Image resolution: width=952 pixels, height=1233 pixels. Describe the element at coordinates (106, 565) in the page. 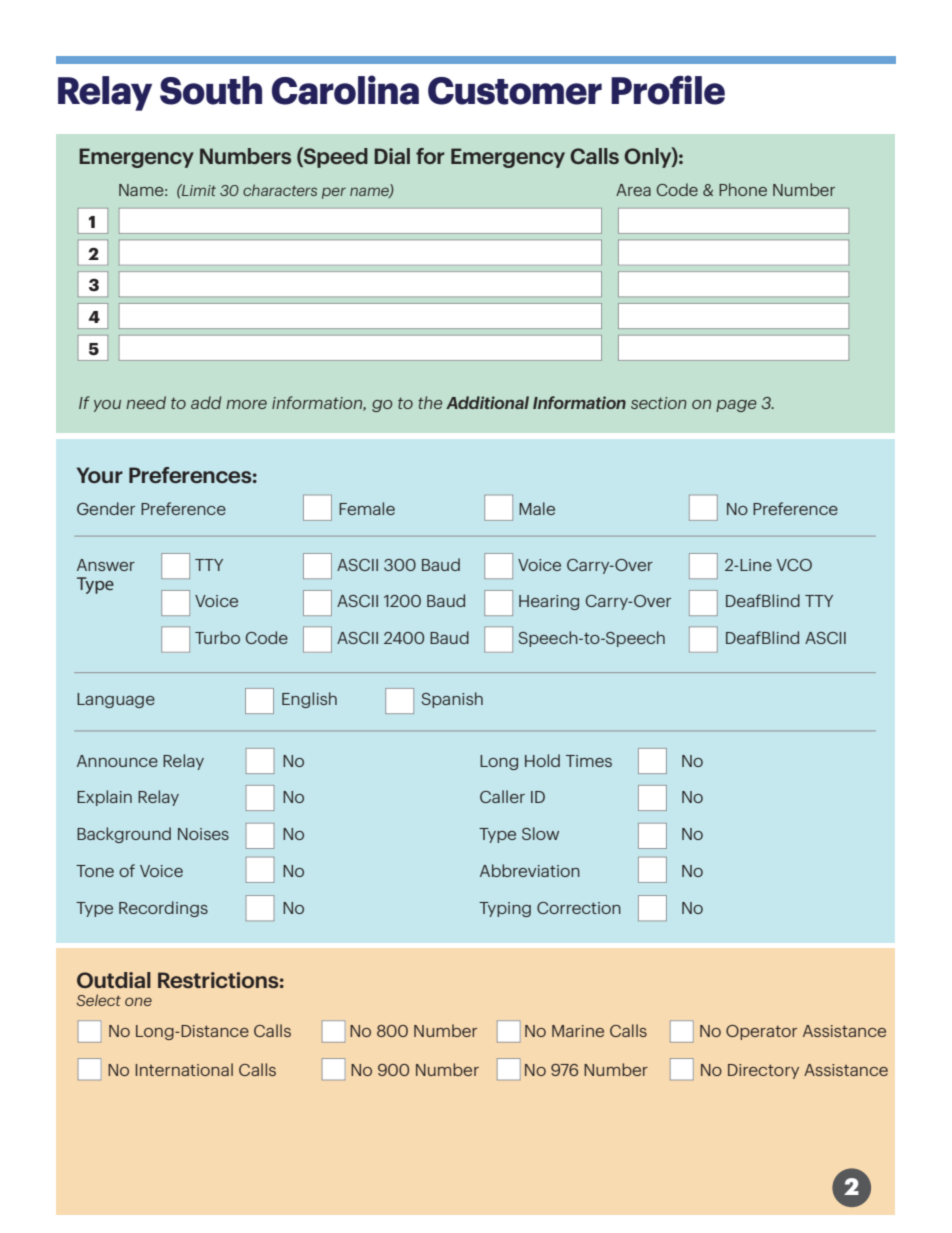

I see `Answer` at that location.
